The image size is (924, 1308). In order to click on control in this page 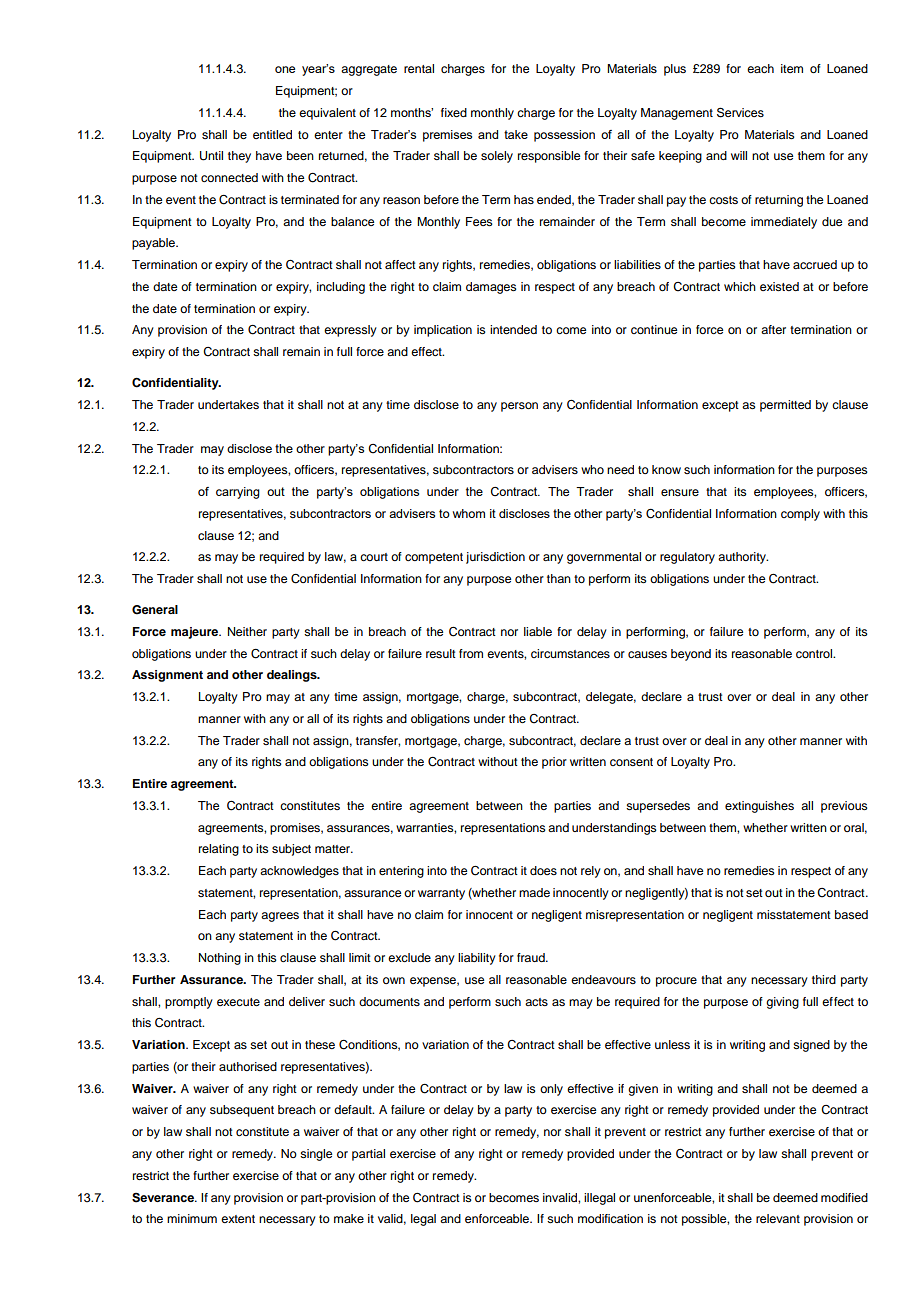, I will do `click(815, 653)`.
